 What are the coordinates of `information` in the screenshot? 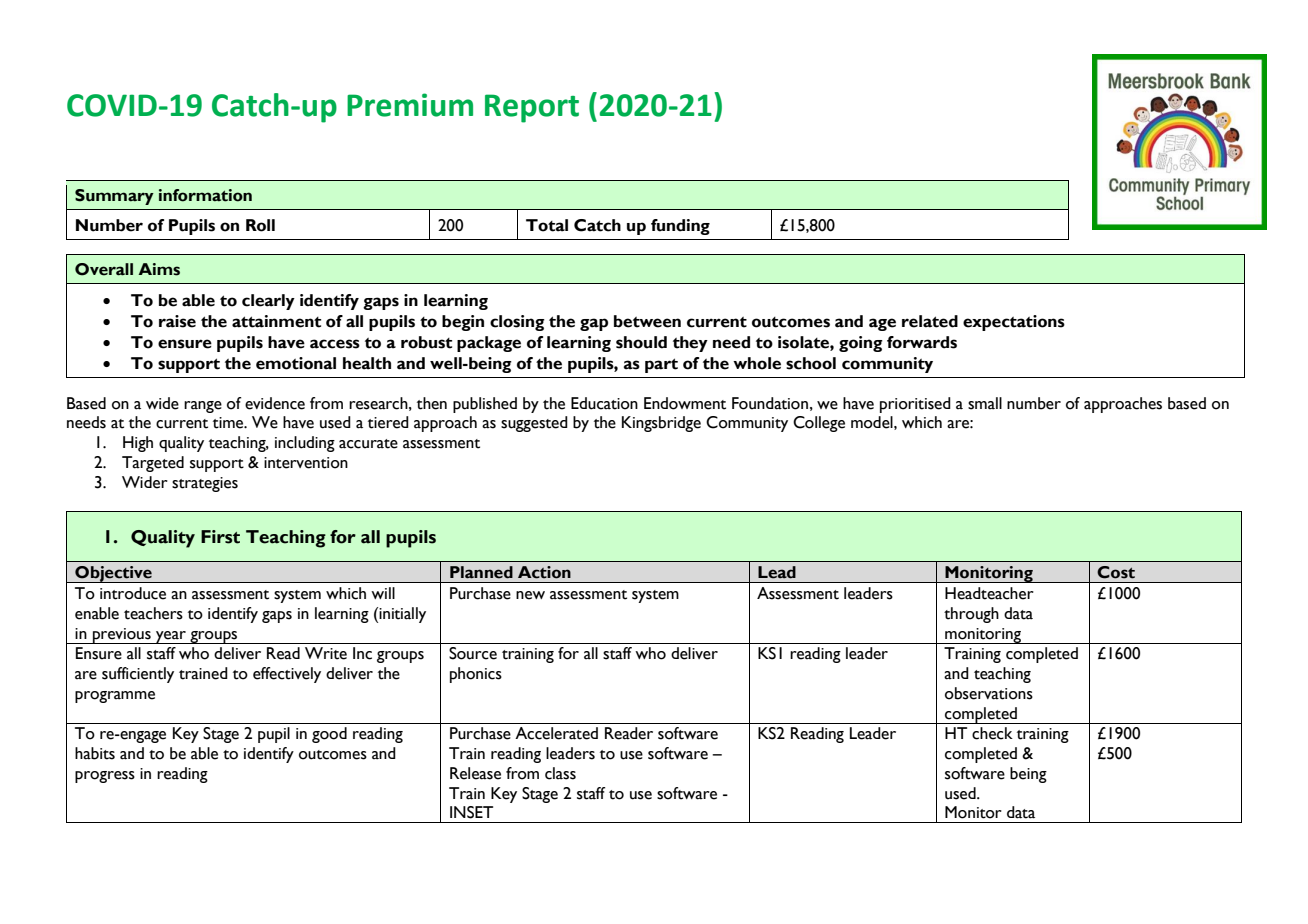 It's located at (205, 195).
